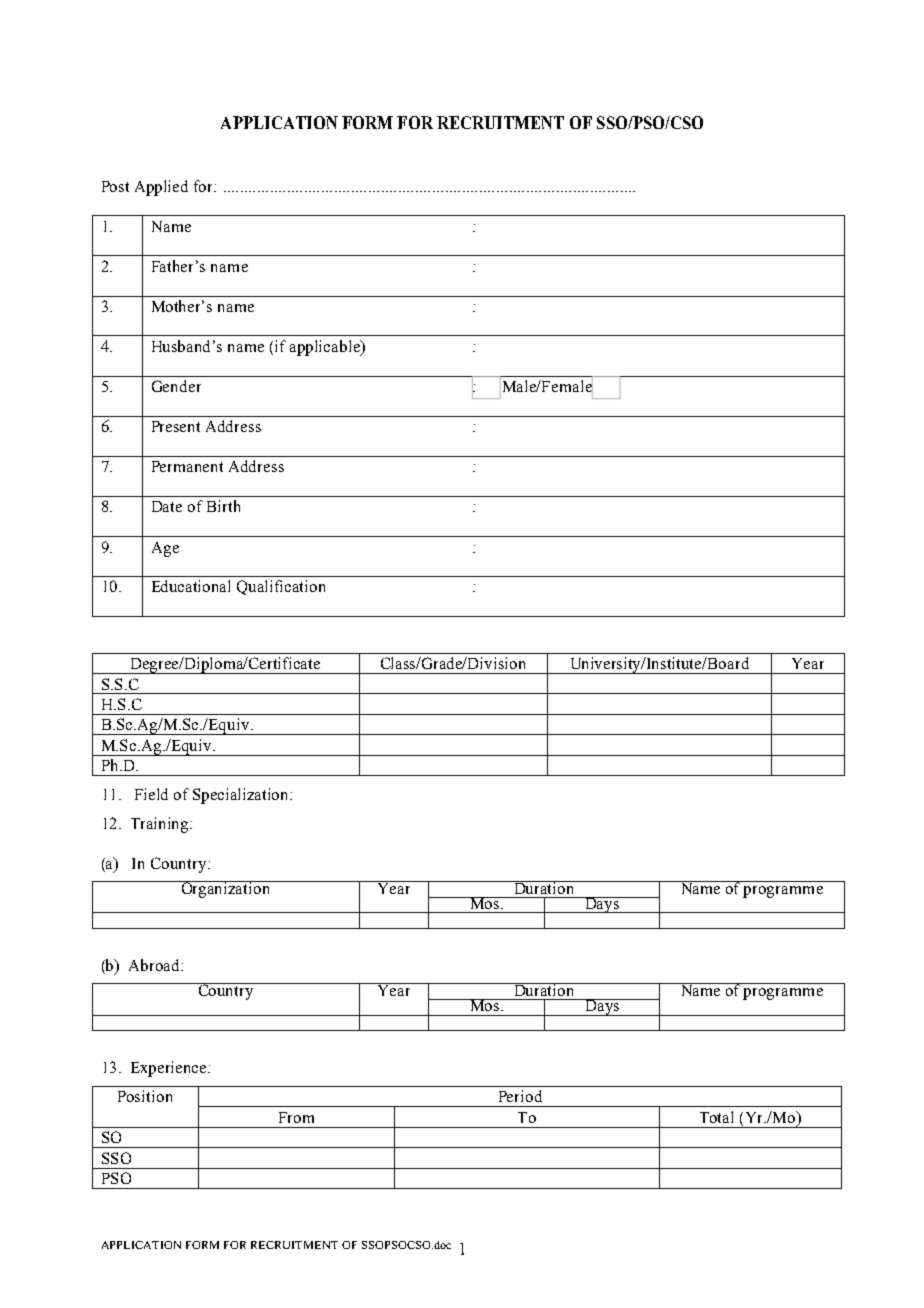 This image has height=1308, width=924. I want to click on Educational, so click(191, 586).
